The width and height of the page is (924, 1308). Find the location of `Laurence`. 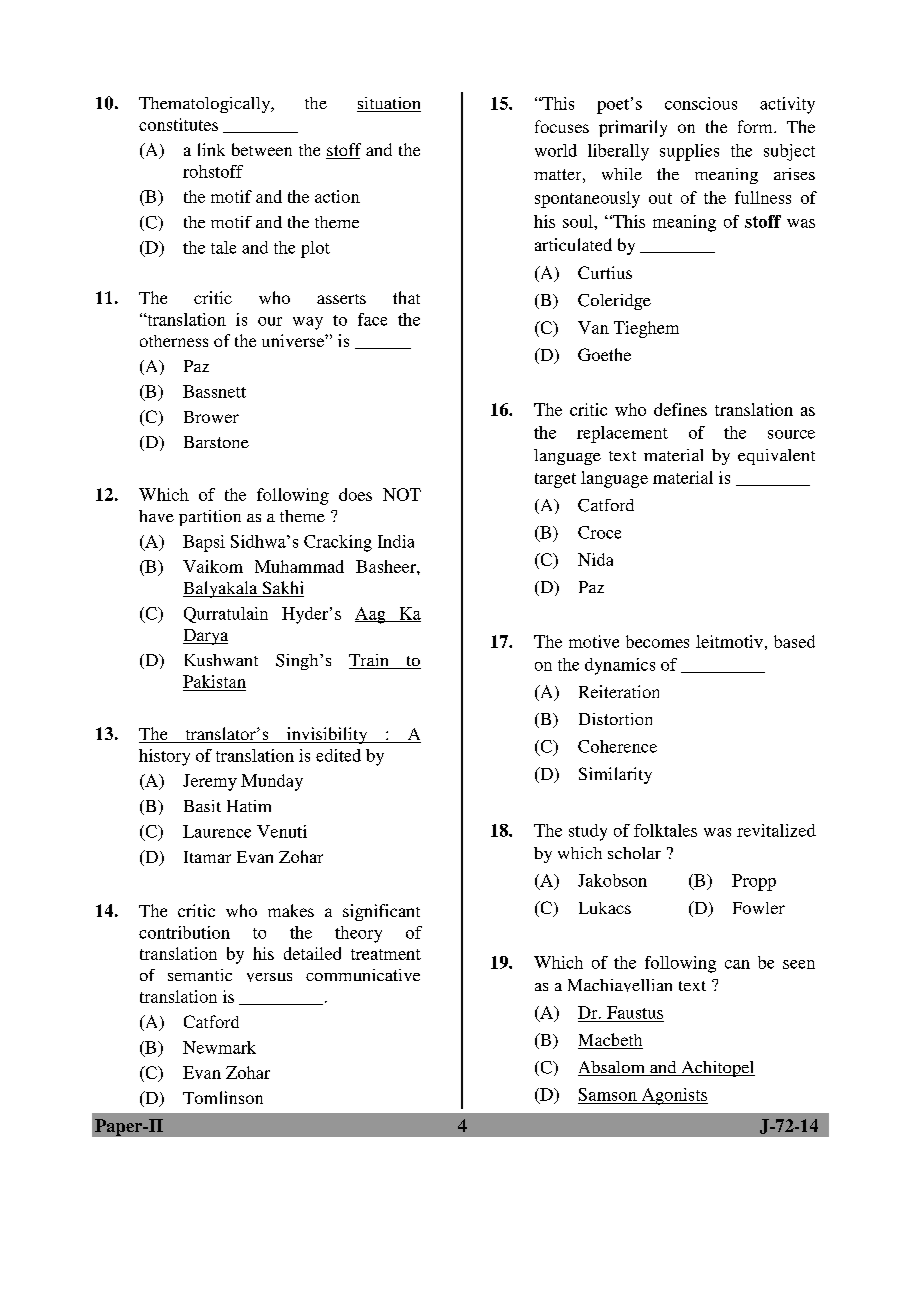

Laurence is located at coordinates (217, 831).
